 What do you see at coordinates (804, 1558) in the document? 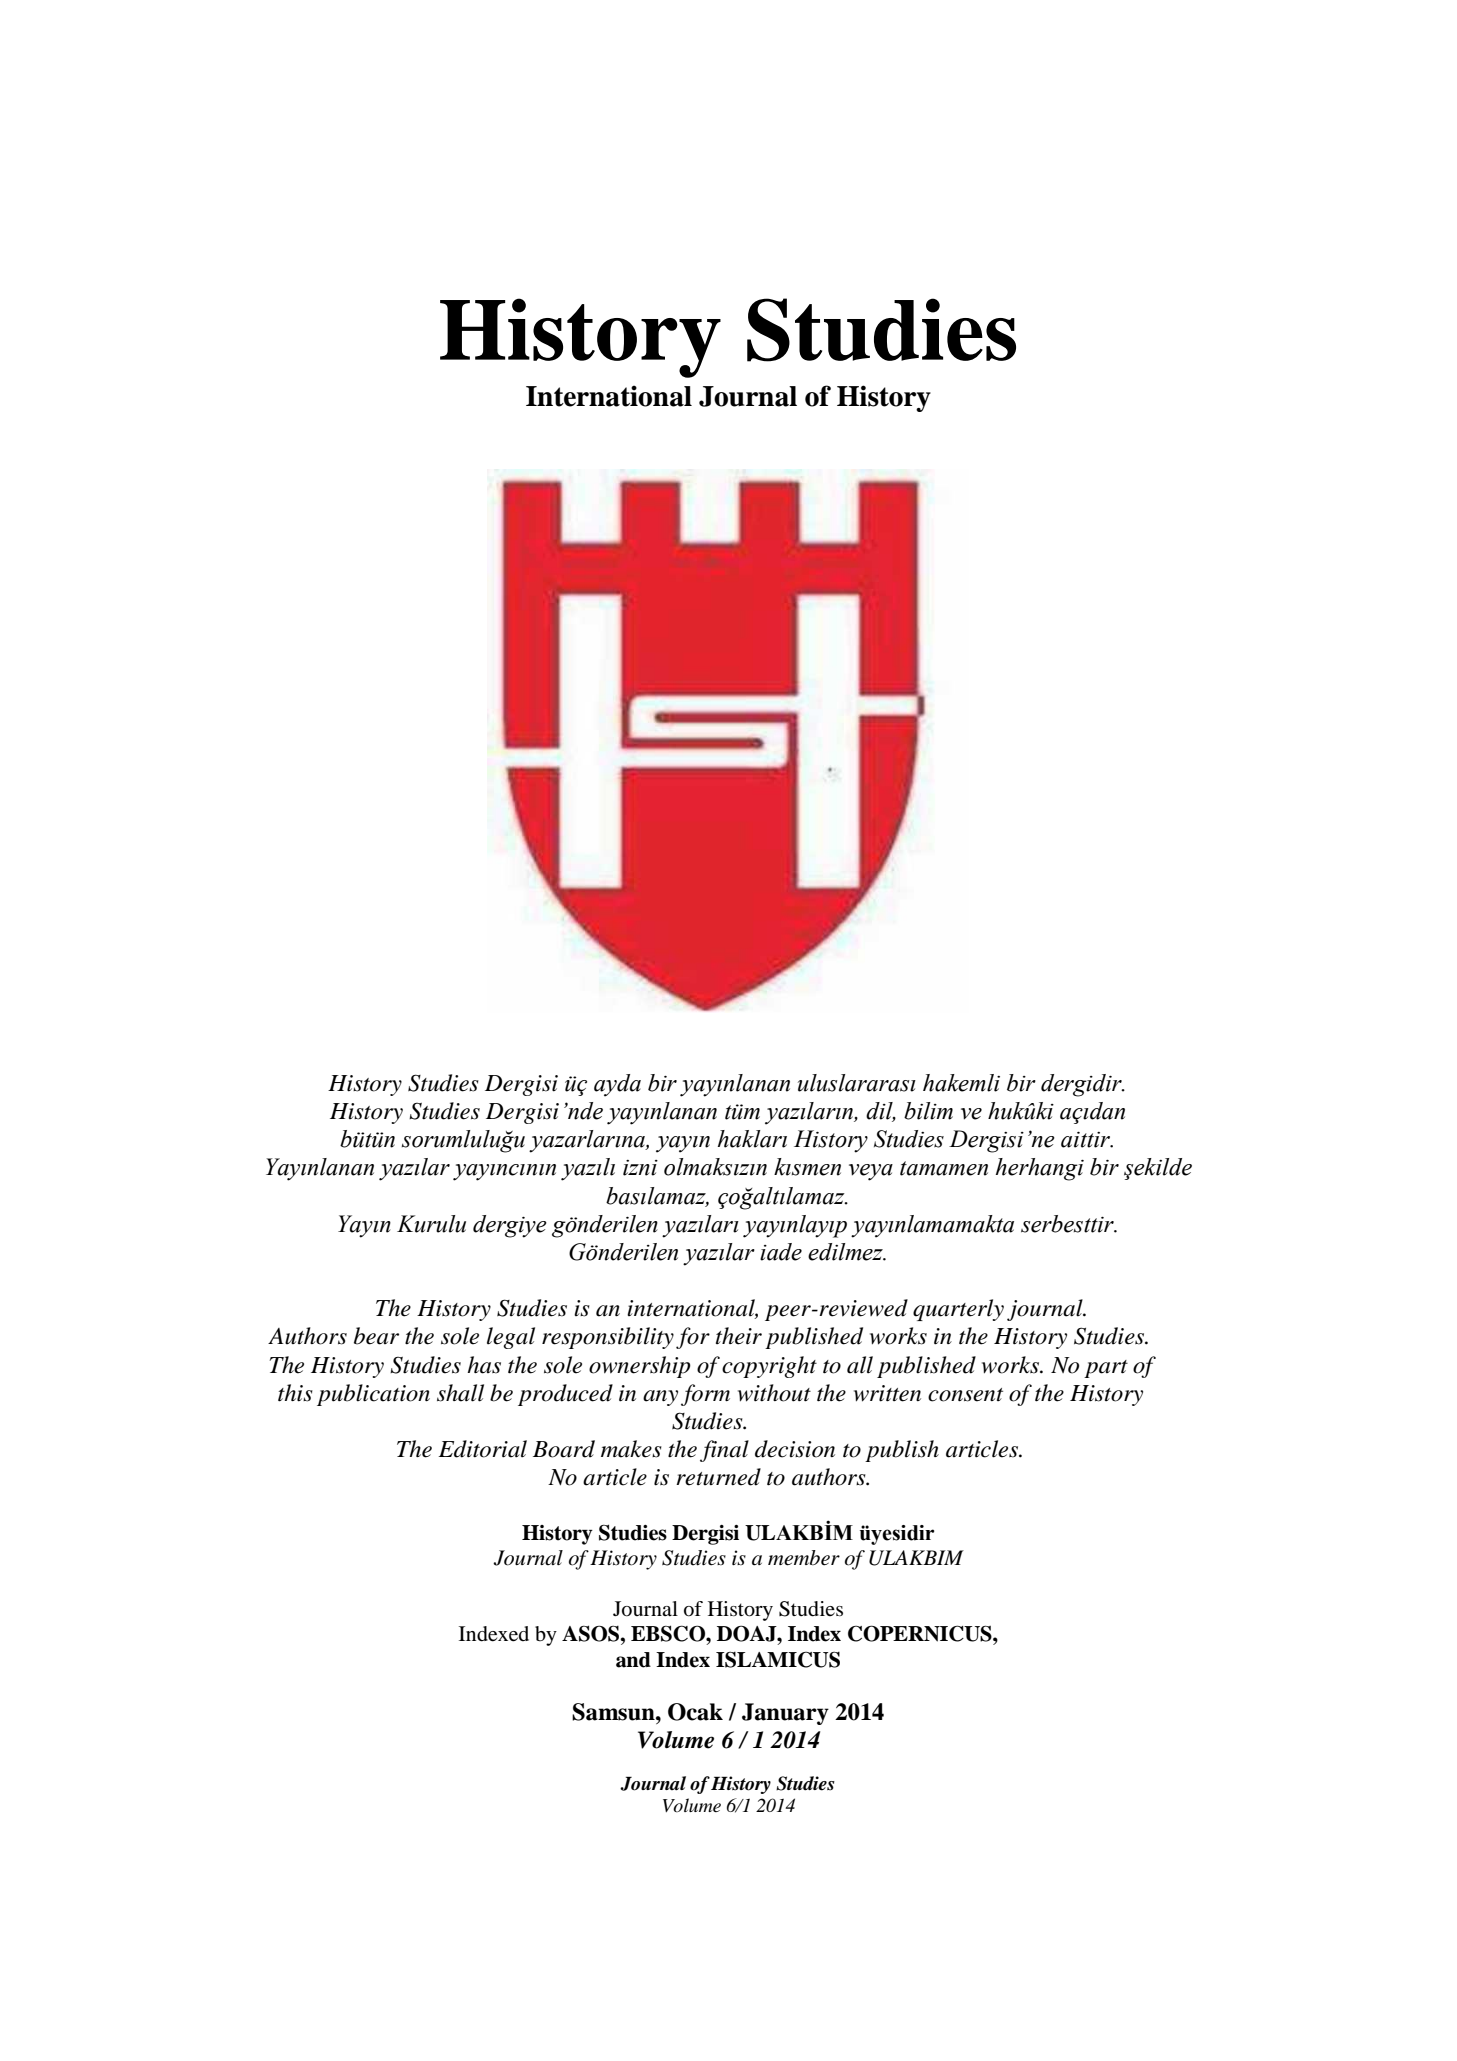
I see `member` at bounding box center [804, 1558].
